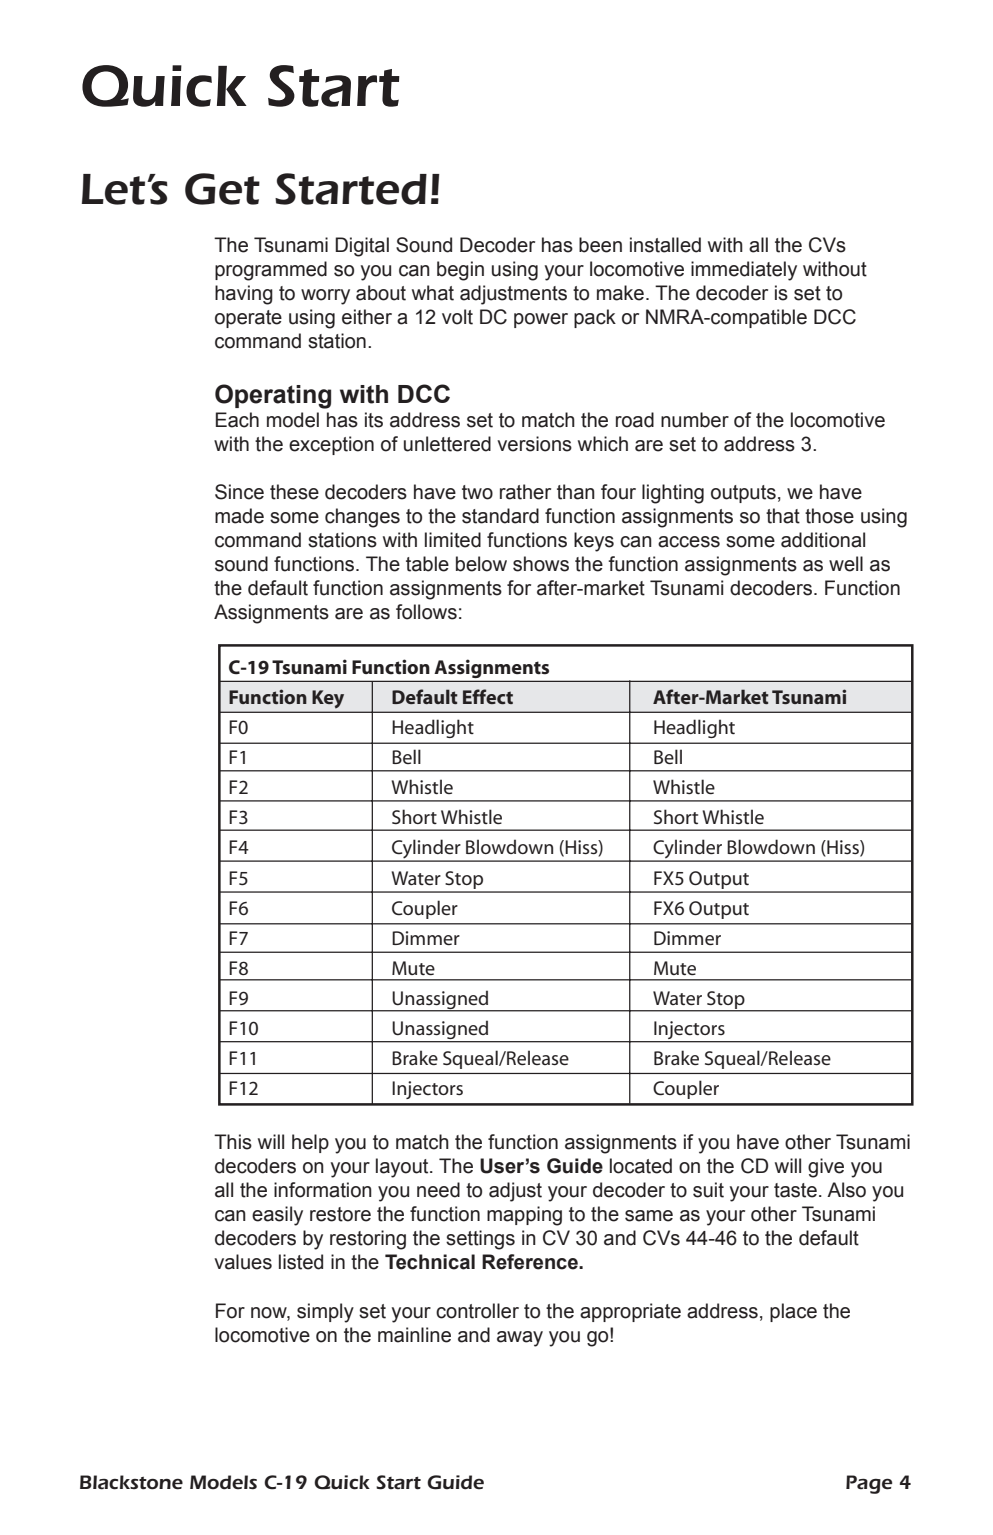 The width and height of the page is (993, 1535). Describe the element at coordinates (488, 696) in the page. I see `Effect` at that location.
